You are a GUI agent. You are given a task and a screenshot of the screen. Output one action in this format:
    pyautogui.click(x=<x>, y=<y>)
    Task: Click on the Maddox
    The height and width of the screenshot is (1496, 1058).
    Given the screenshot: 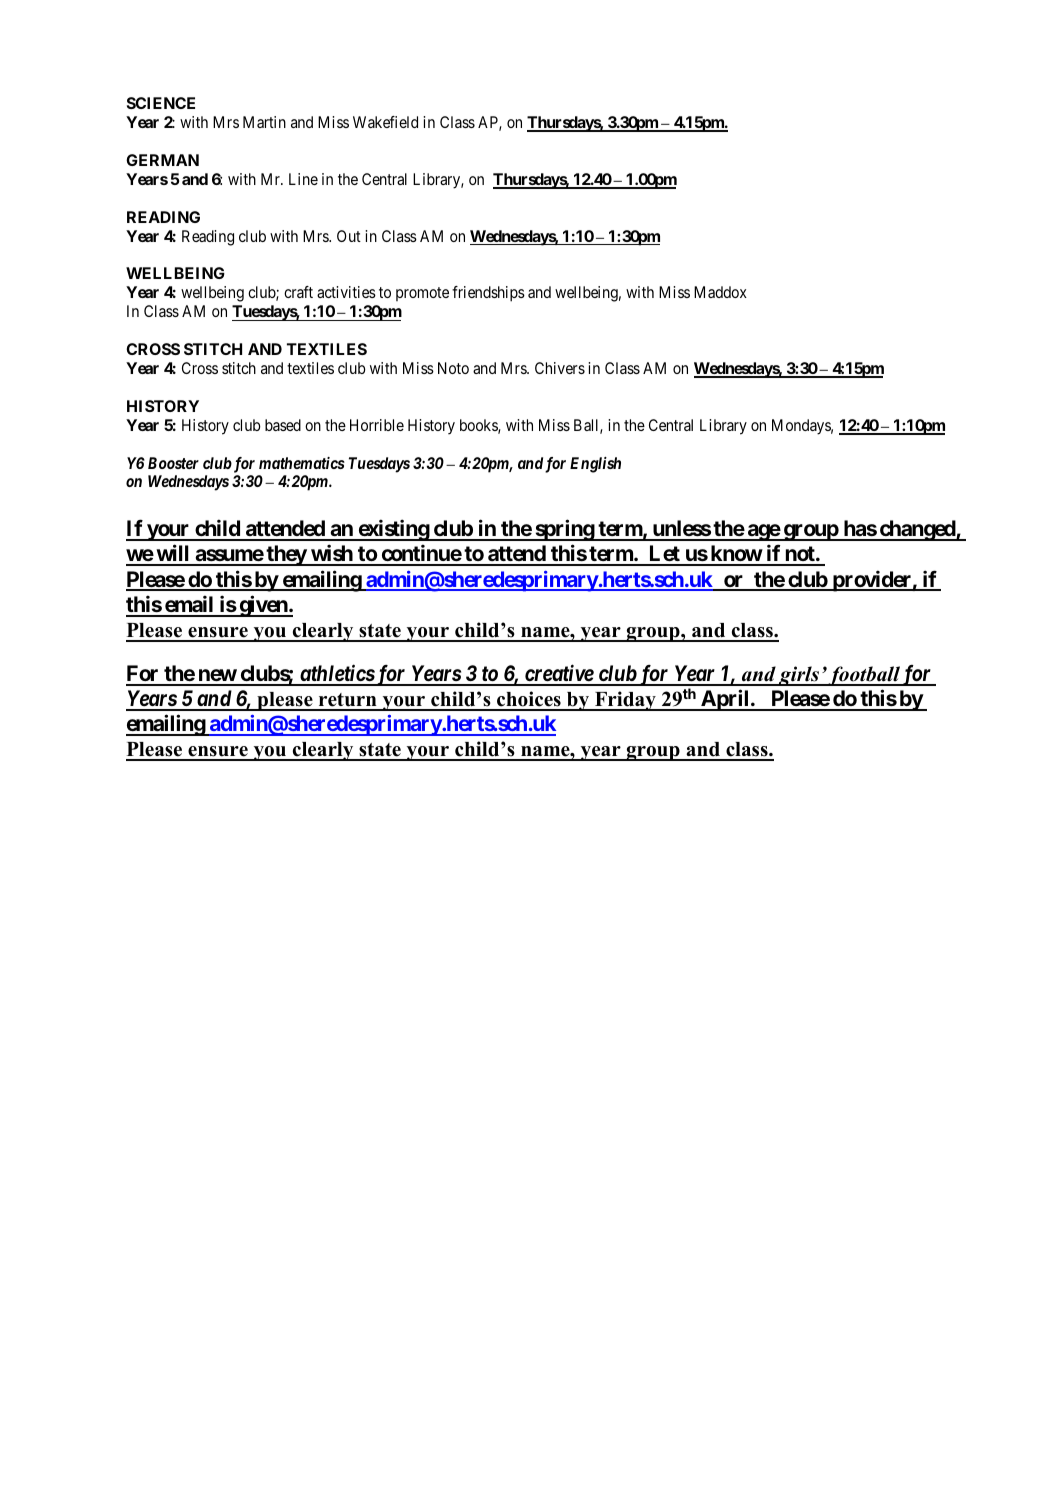 What is the action you would take?
    pyautogui.click(x=720, y=292)
